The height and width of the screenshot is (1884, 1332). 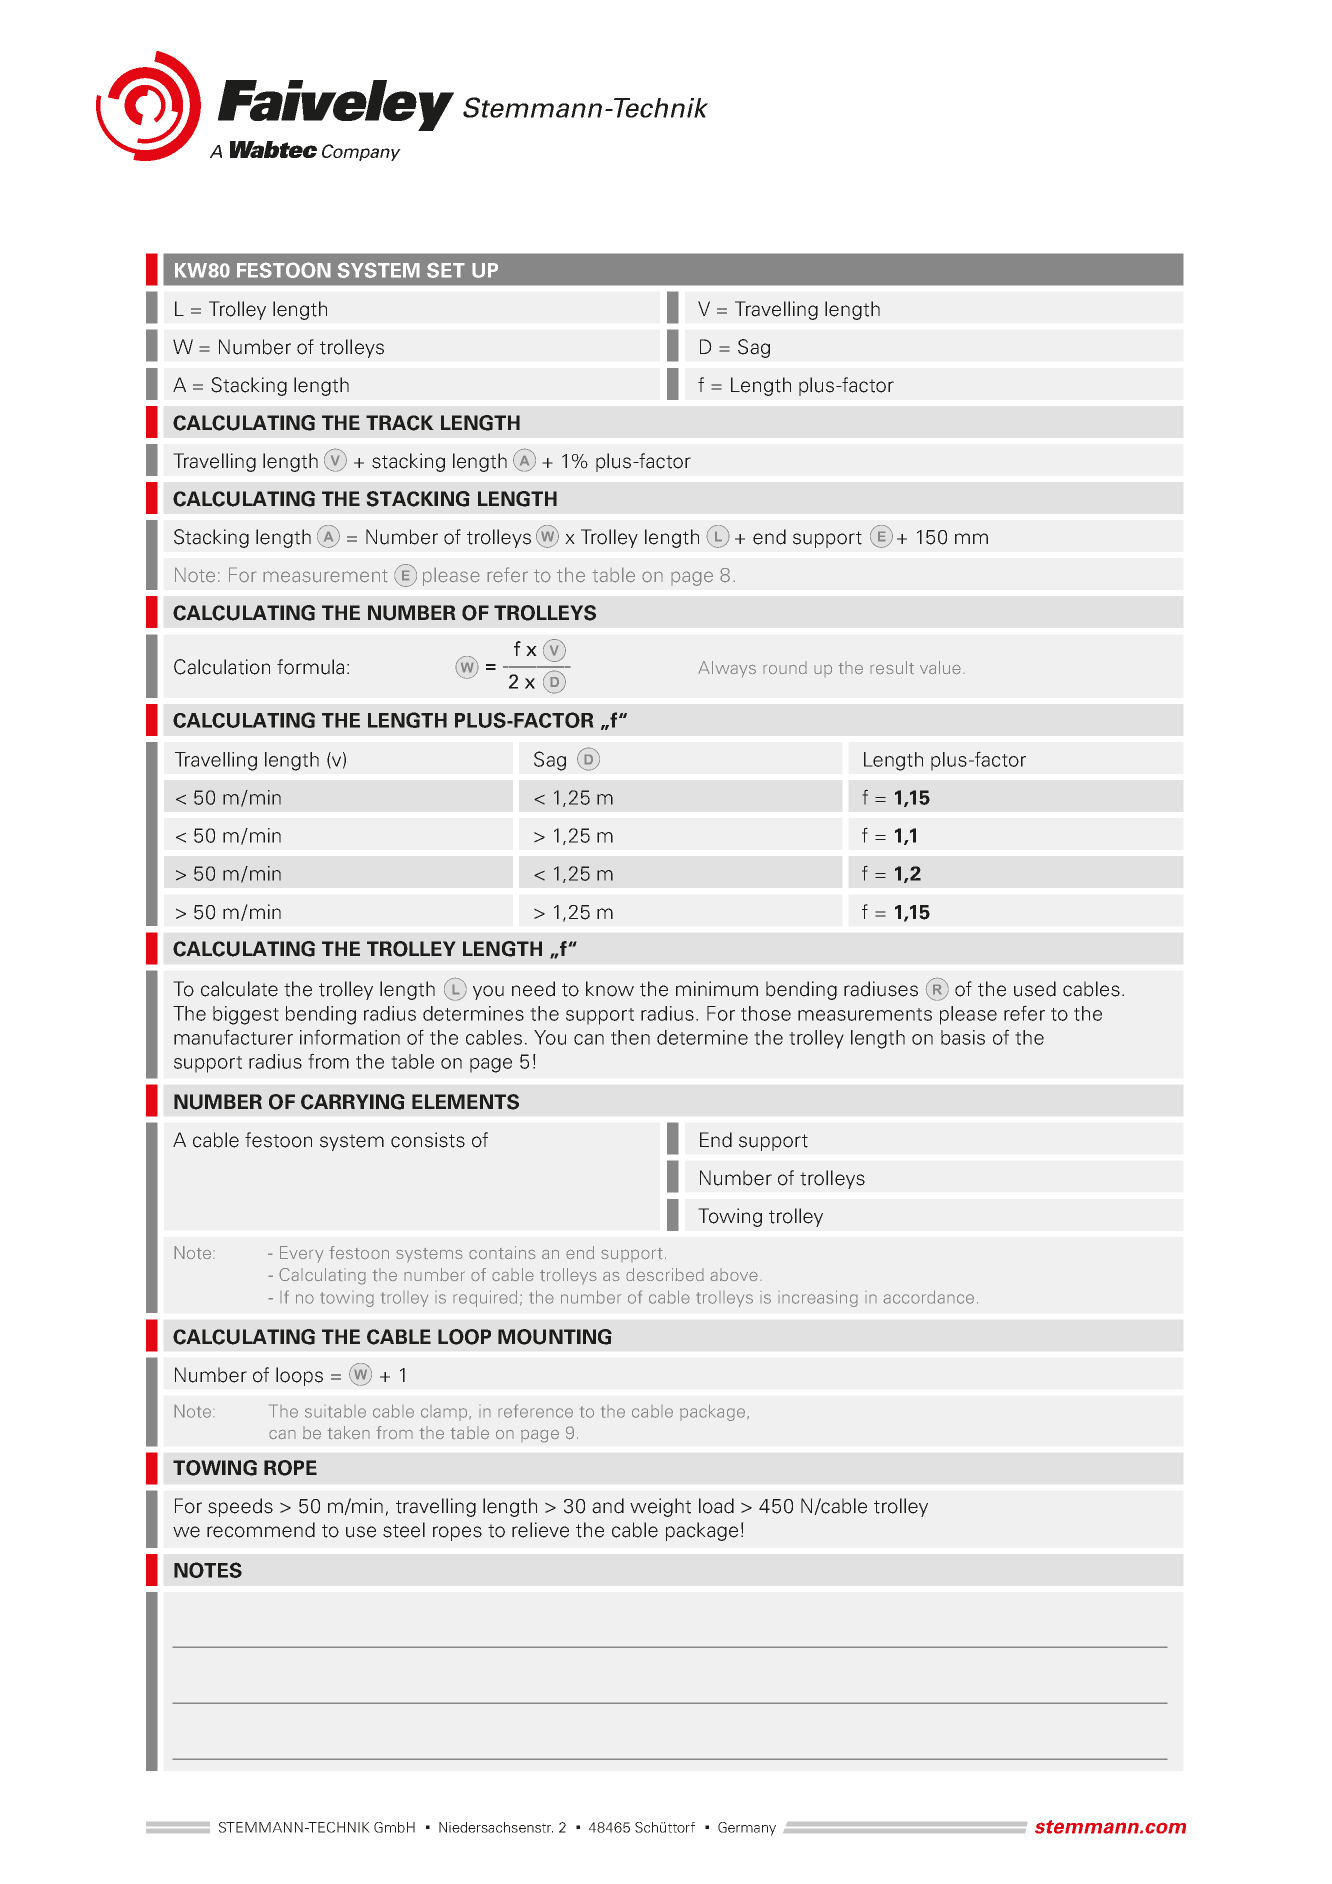 I want to click on TRACK, so click(x=400, y=423).
